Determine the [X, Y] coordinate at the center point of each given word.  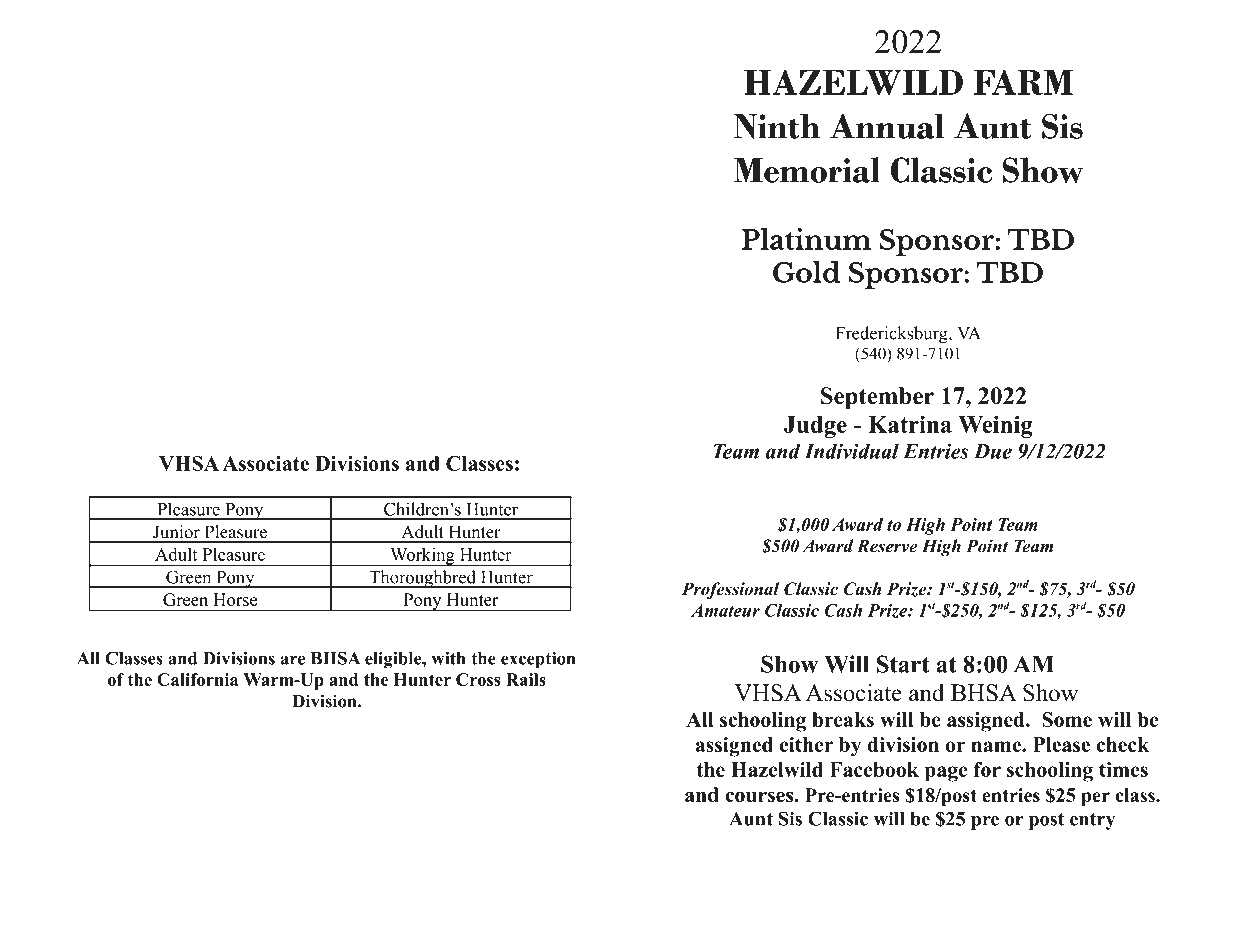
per [1095, 799]
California [198, 679]
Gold [806, 271]
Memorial [806, 170]
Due [993, 451]
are [292, 660]
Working [422, 557]
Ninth [777, 126]
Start [903, 664]
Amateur [725, 610]
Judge [815, 427]
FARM [1023, 82]
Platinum [806, 238]
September [877, 398]
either [806, 744]
